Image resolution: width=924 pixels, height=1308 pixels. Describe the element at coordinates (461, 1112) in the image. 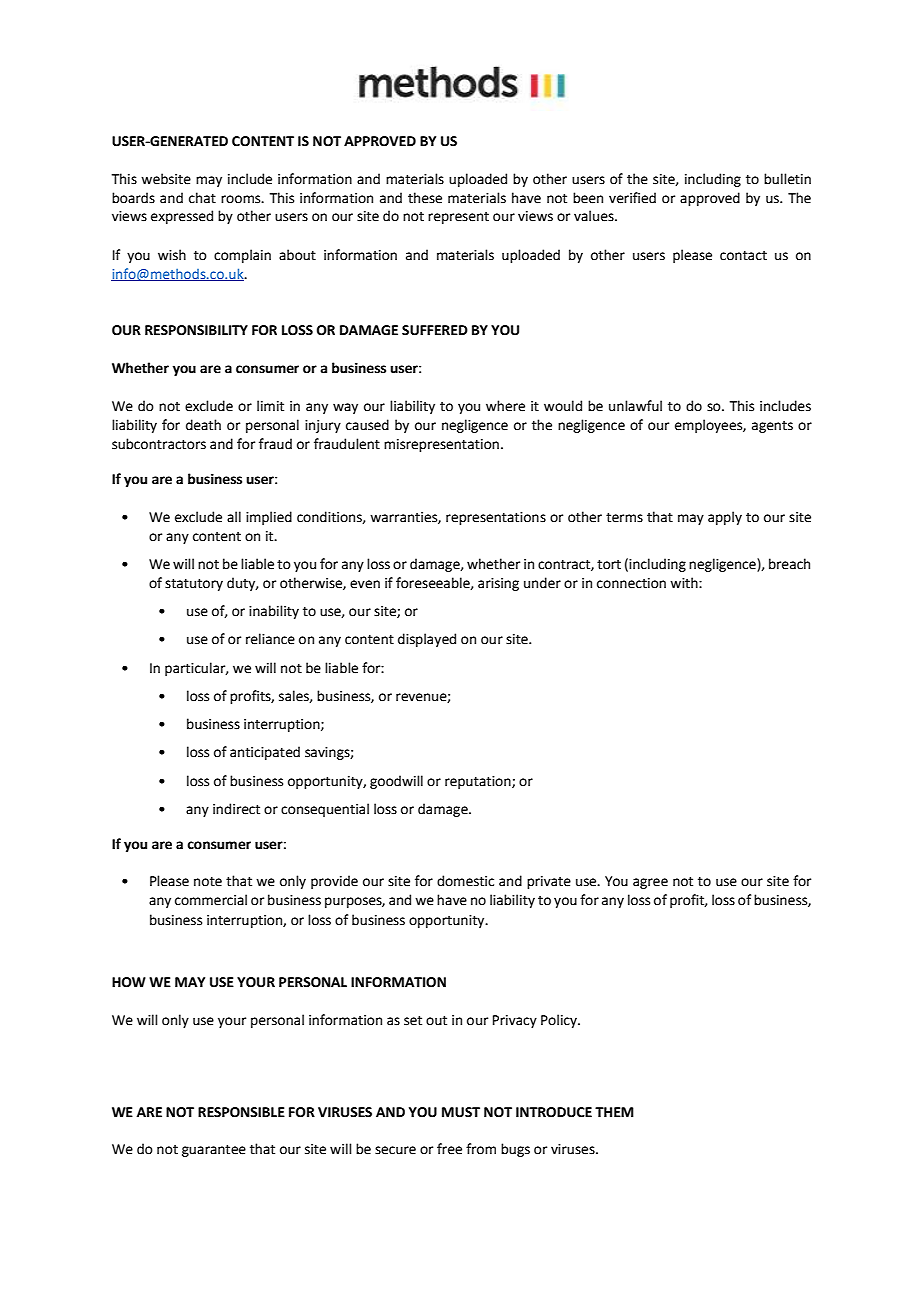

I see `MUST` at that location.
